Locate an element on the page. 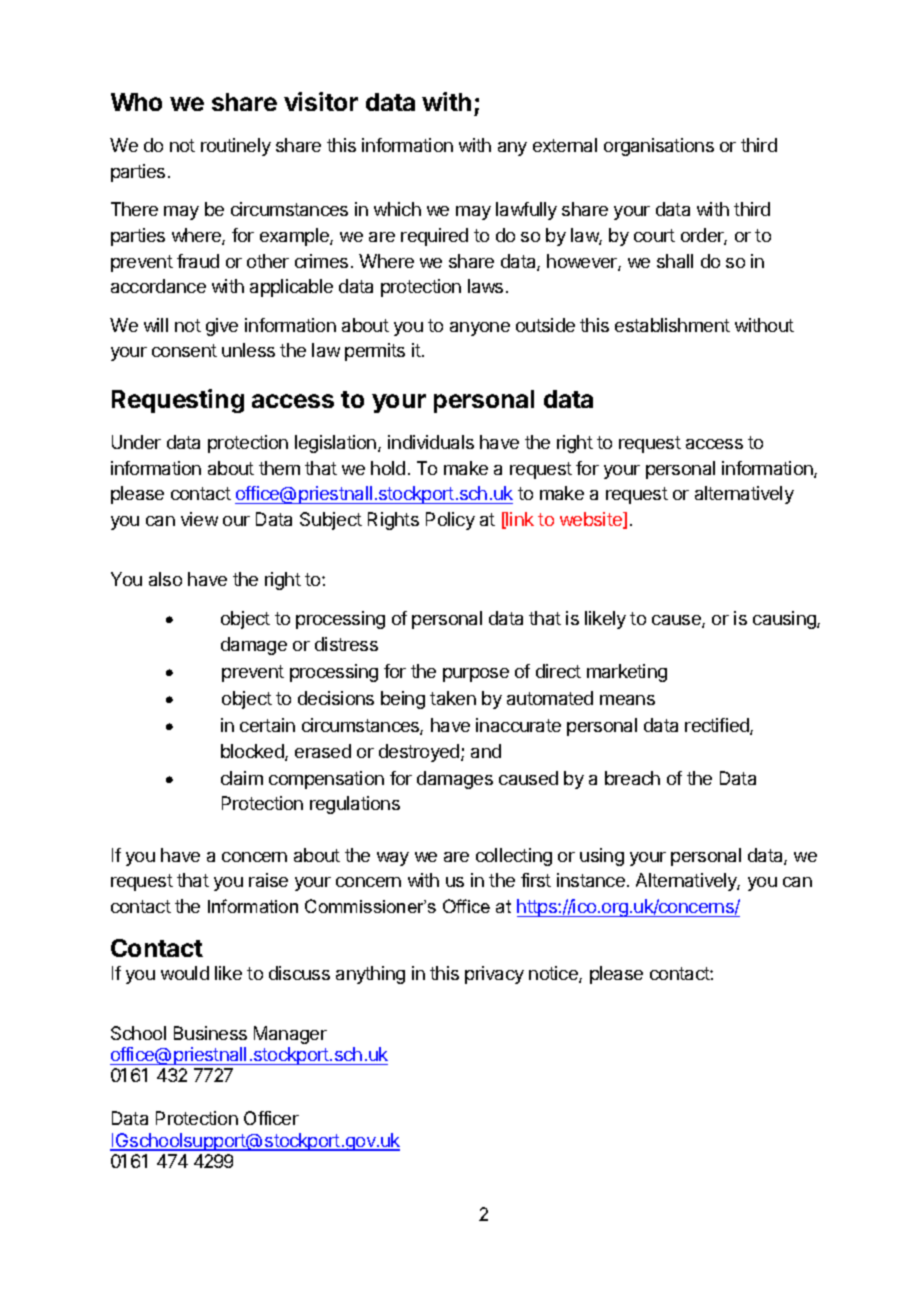 The width and height of the document is (924, 1308). Under is located at coordinates (136, 442).
